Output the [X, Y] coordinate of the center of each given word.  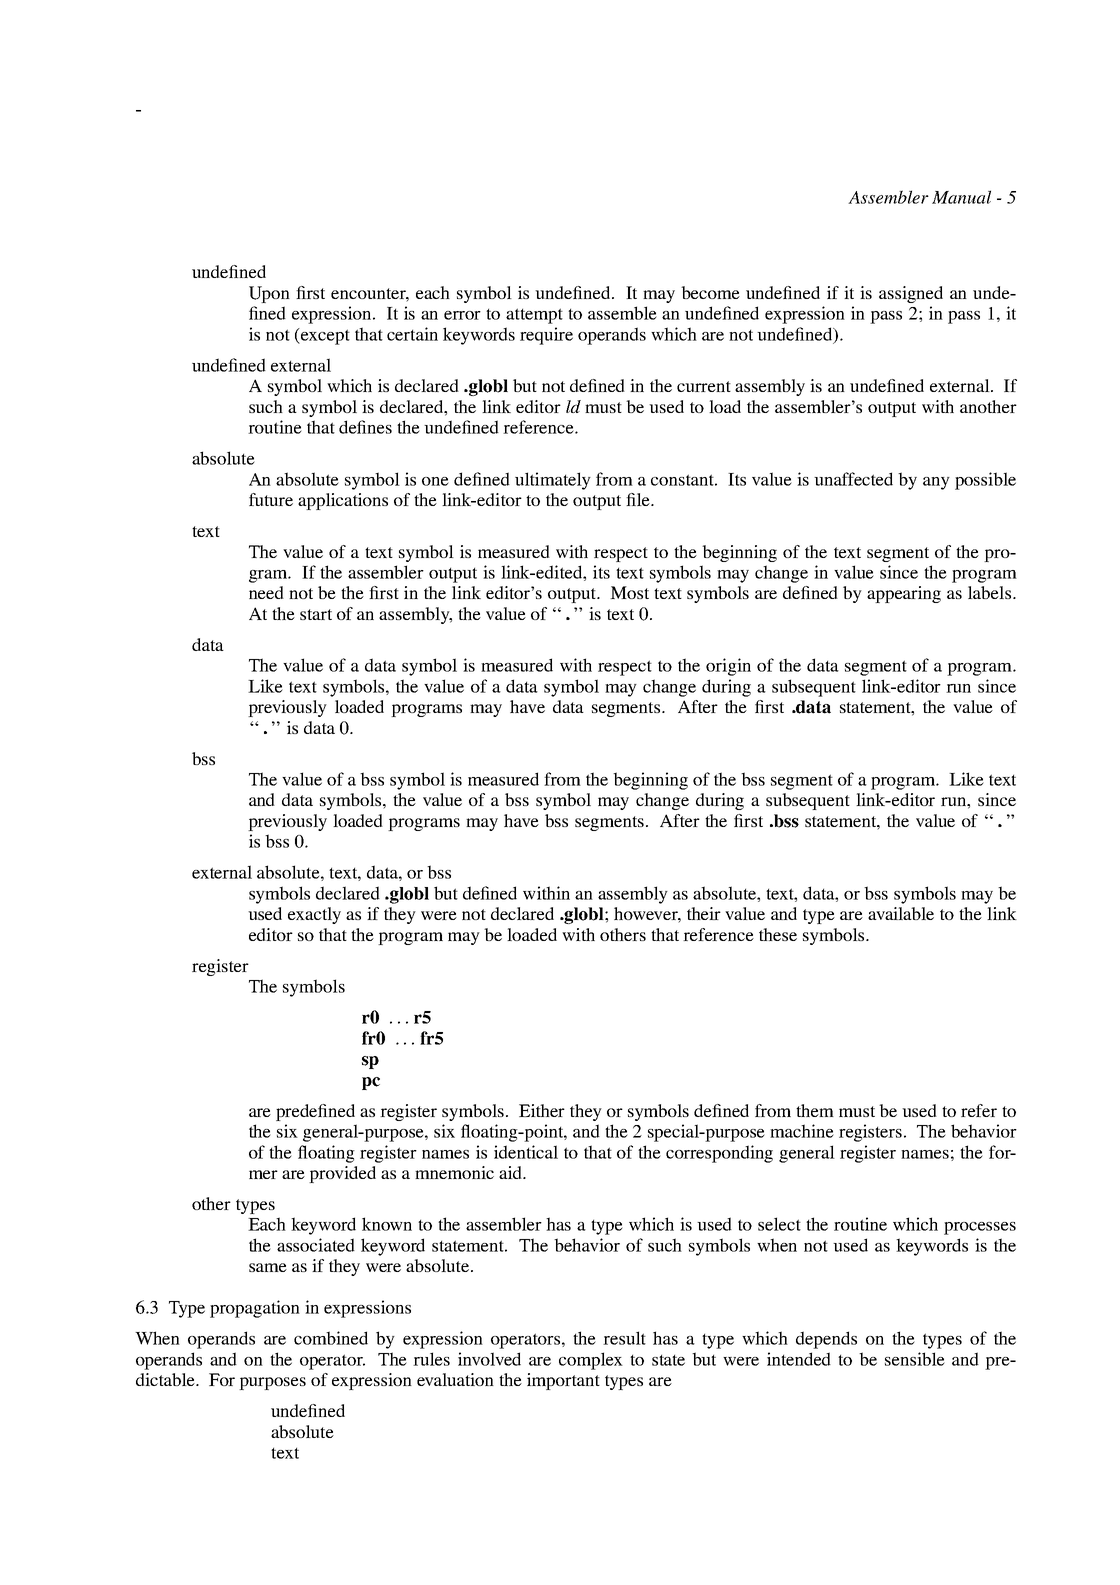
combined [331, 1338]
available [901, 913]
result [624, 1338]
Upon [269, 294]
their [704, 913]
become [710, 292]
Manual [961, 197]
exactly [314, 915]
